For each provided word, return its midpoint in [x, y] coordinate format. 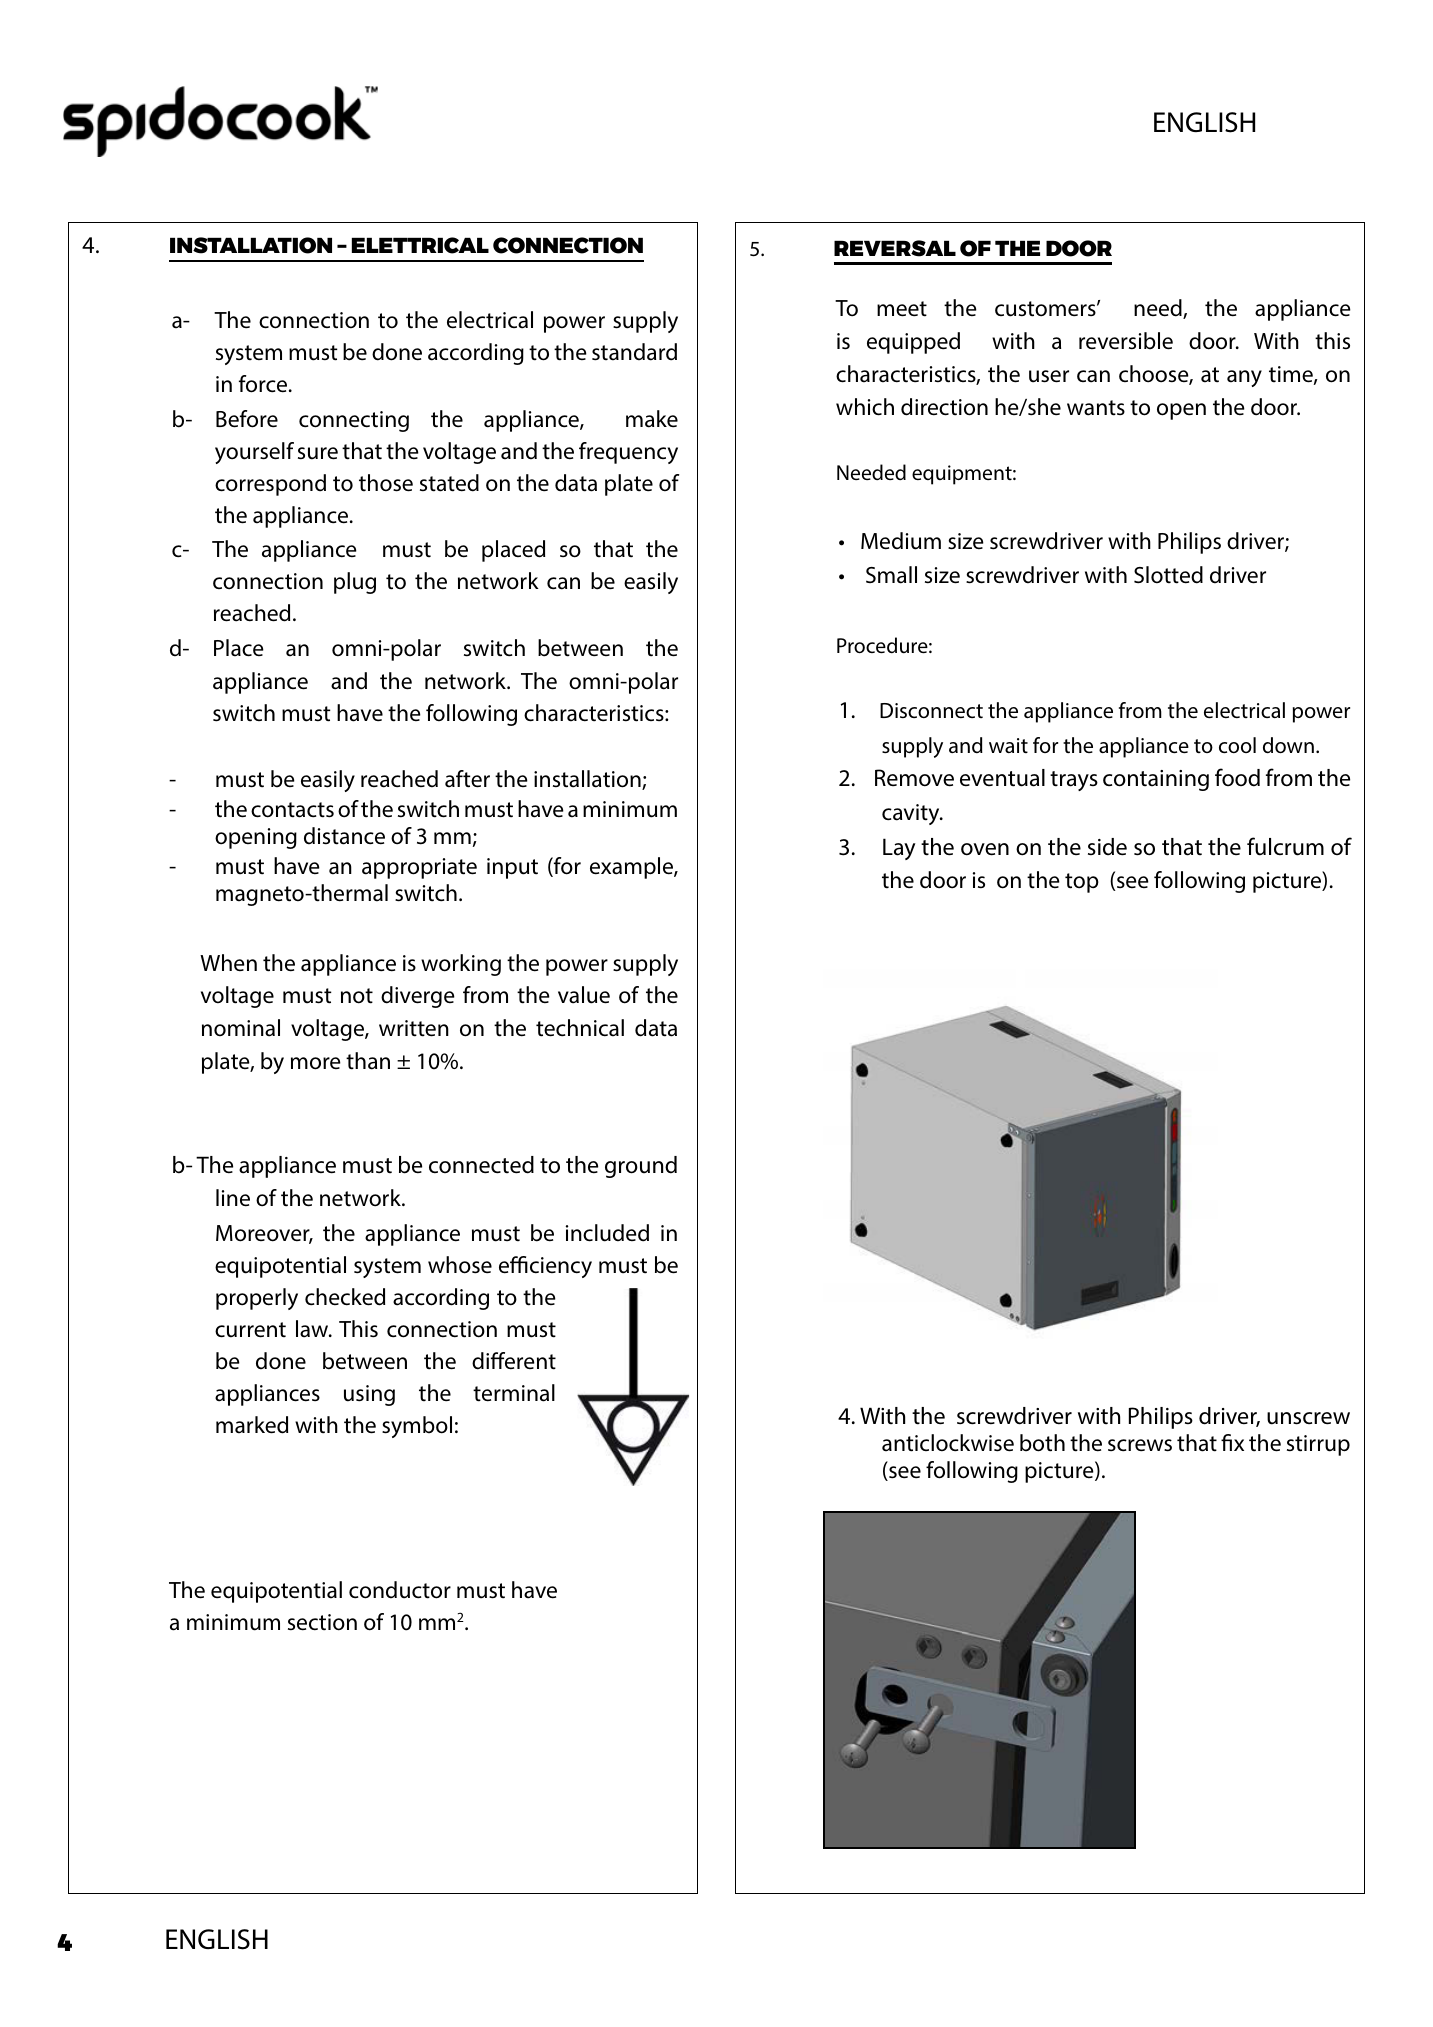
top [1082, 883]
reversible [1126, 341]
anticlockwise [948, 1443]
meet [902, 309]
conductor [400, 1590]
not [357, 996]
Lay [899, 849]
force [263, 384]
